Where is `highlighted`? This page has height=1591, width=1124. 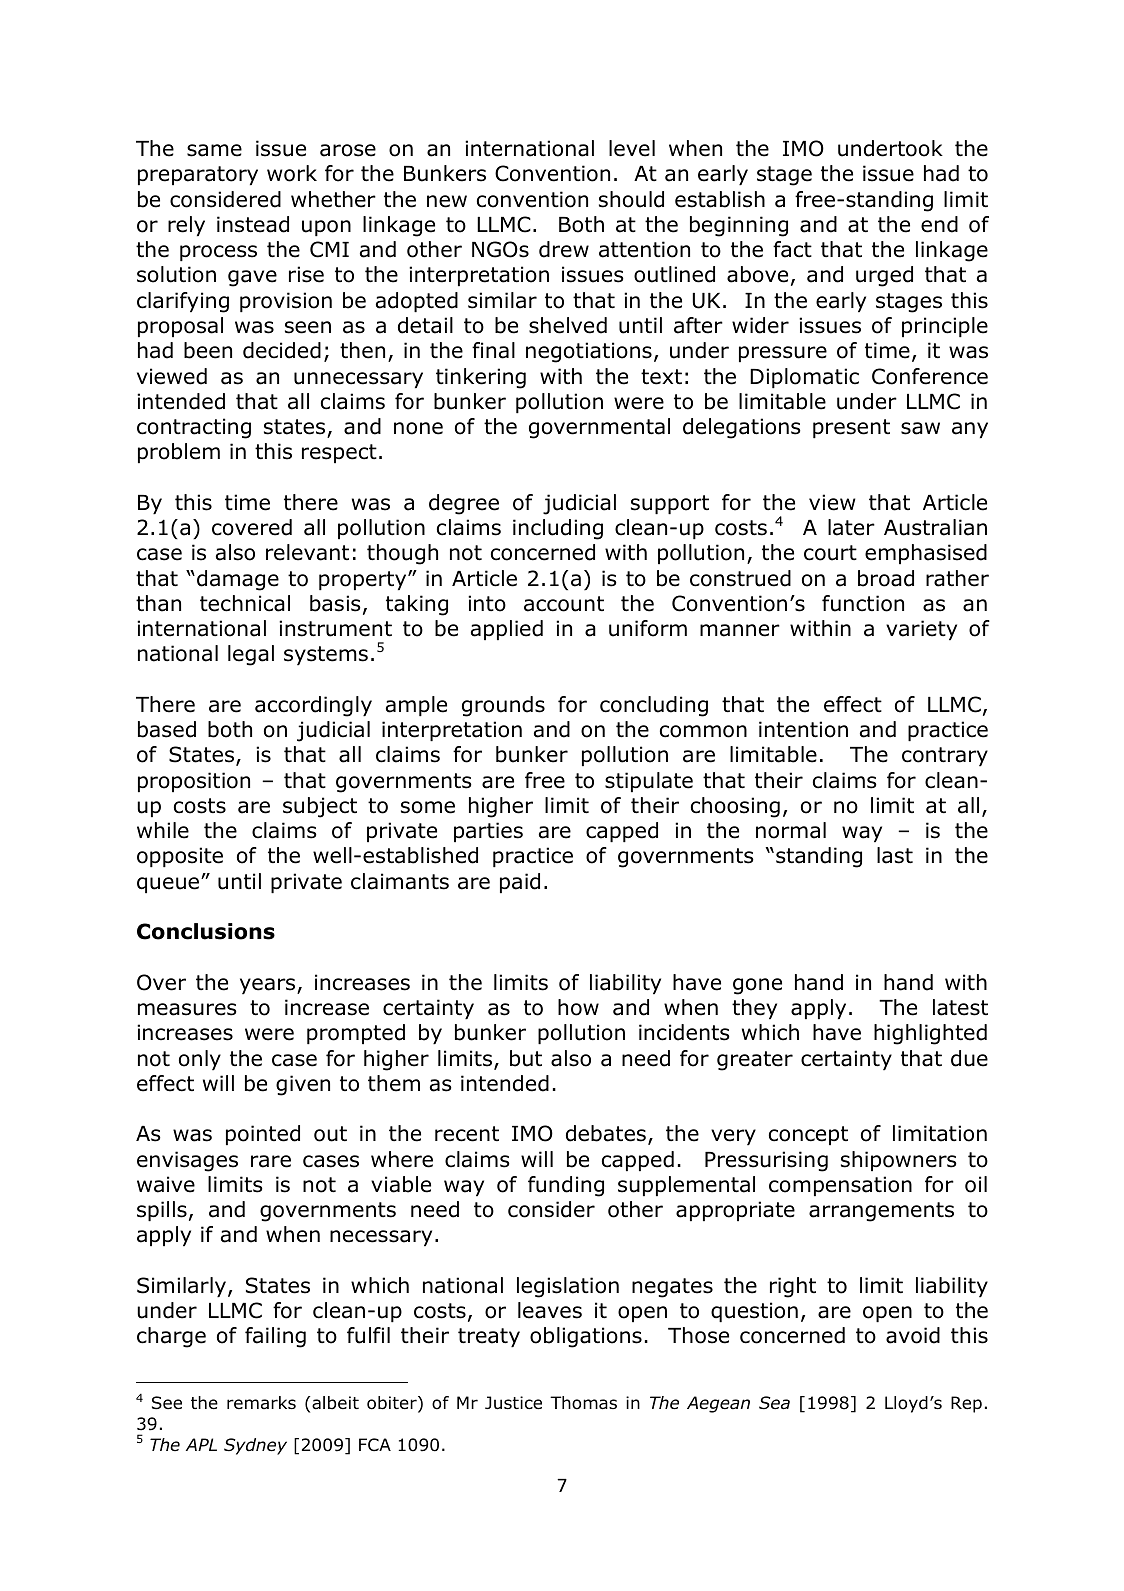 highlighted is located at coordinates (930, 1034).
